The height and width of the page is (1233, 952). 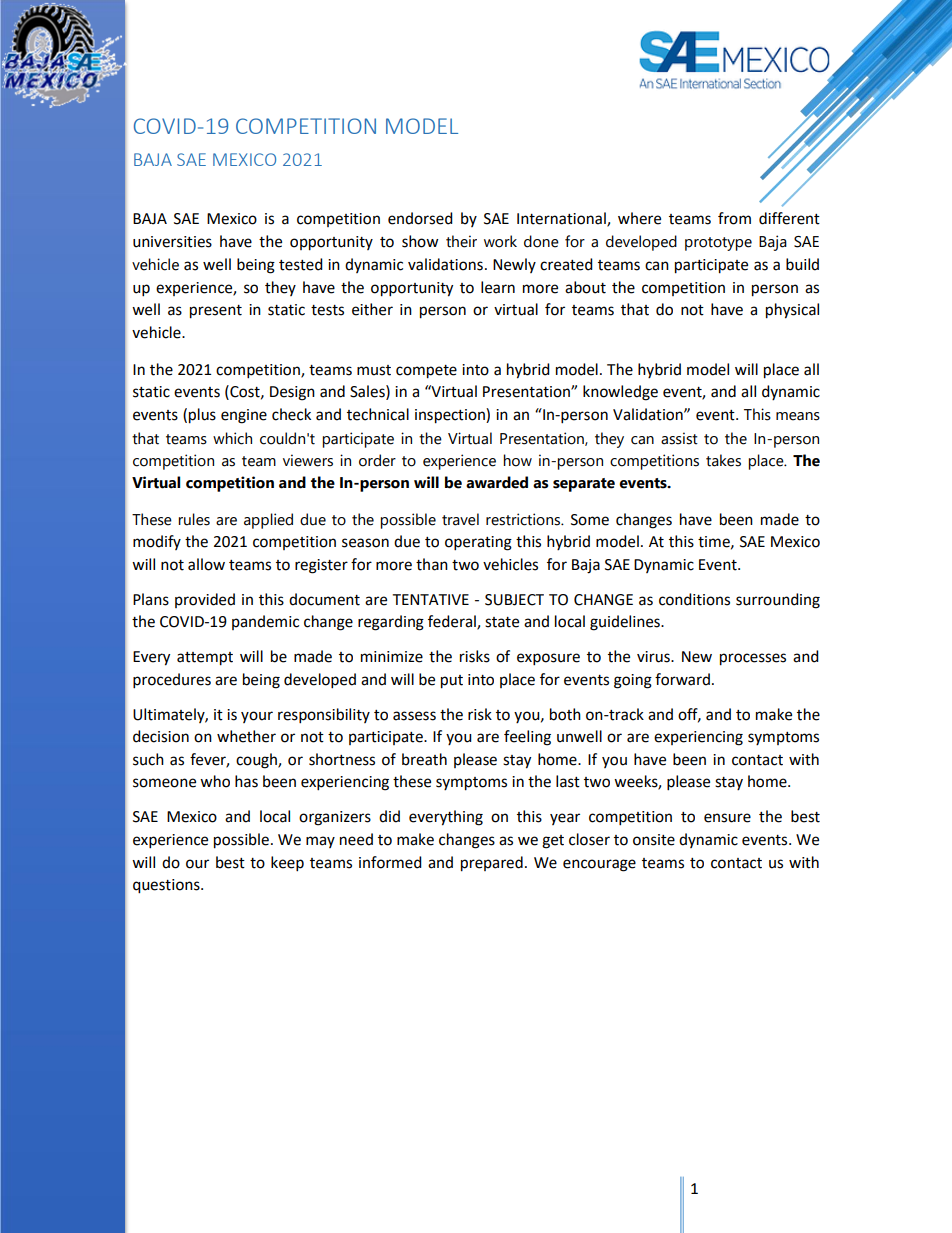 What do you see at coordinates (694, 599) in the page?
I see `conditions` at bounding box center [694, 599].
